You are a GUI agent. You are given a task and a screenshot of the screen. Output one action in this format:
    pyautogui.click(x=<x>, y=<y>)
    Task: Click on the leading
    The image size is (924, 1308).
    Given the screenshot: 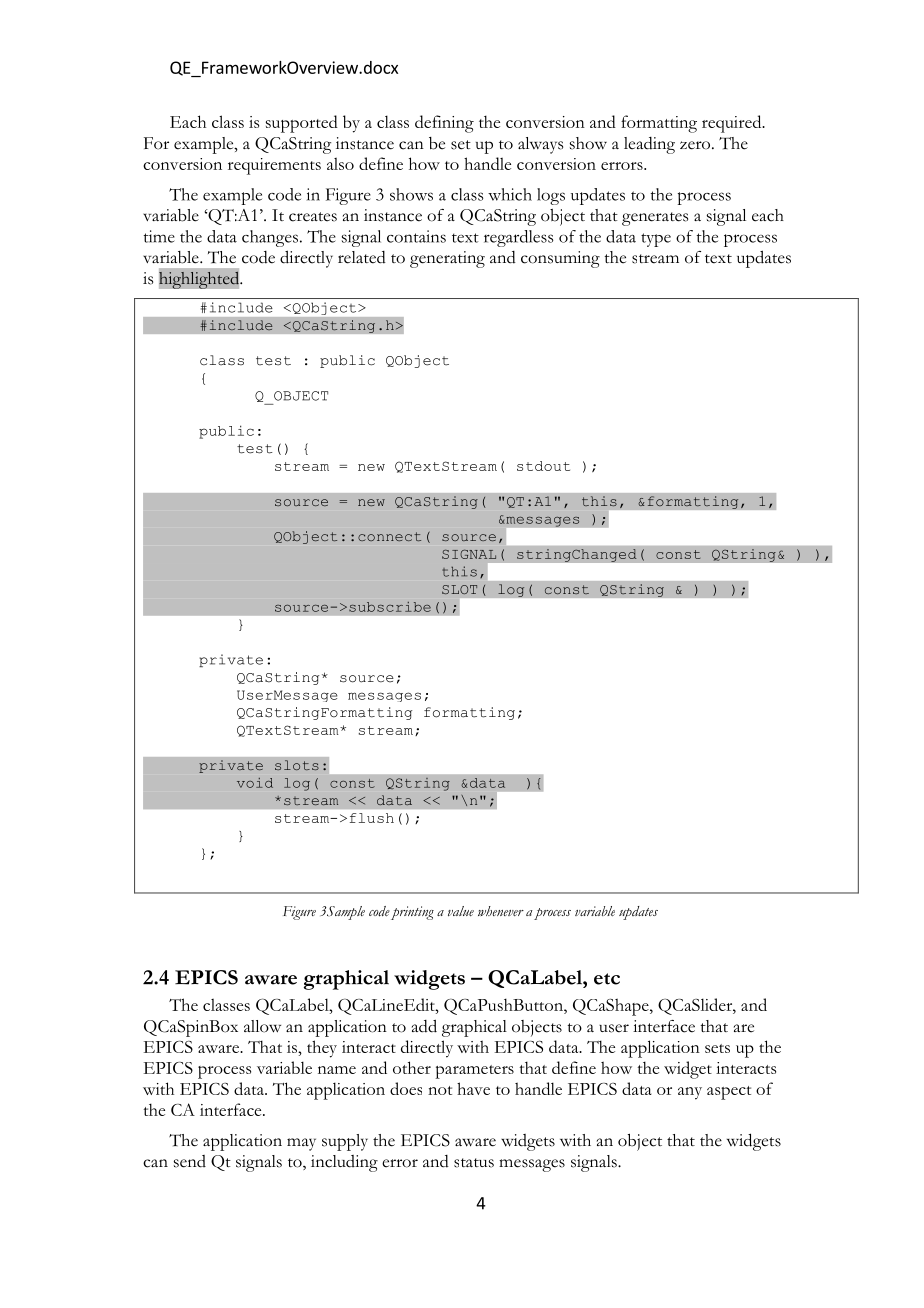 What is the action you would take?
    pyautogui.click(x=649, y=145)
